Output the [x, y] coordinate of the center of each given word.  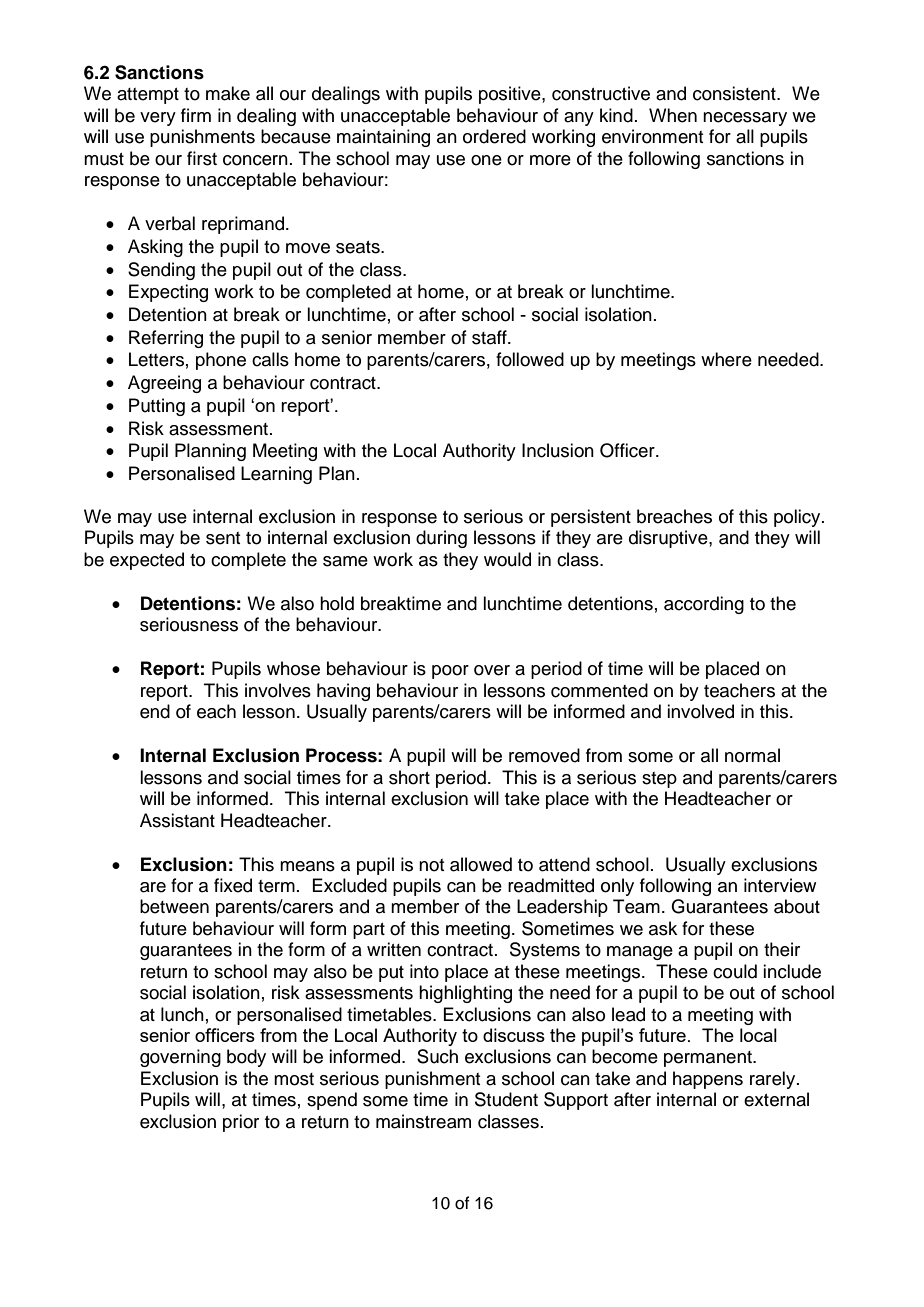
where [726, 359]
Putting [157, 407]
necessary [745, 119]
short [409, 777]
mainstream [423, 1121]
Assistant [177, 820]
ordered [494, 136]
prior [241, 1123]
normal [752, 755]
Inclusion [558, 450]
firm [196, 115]
